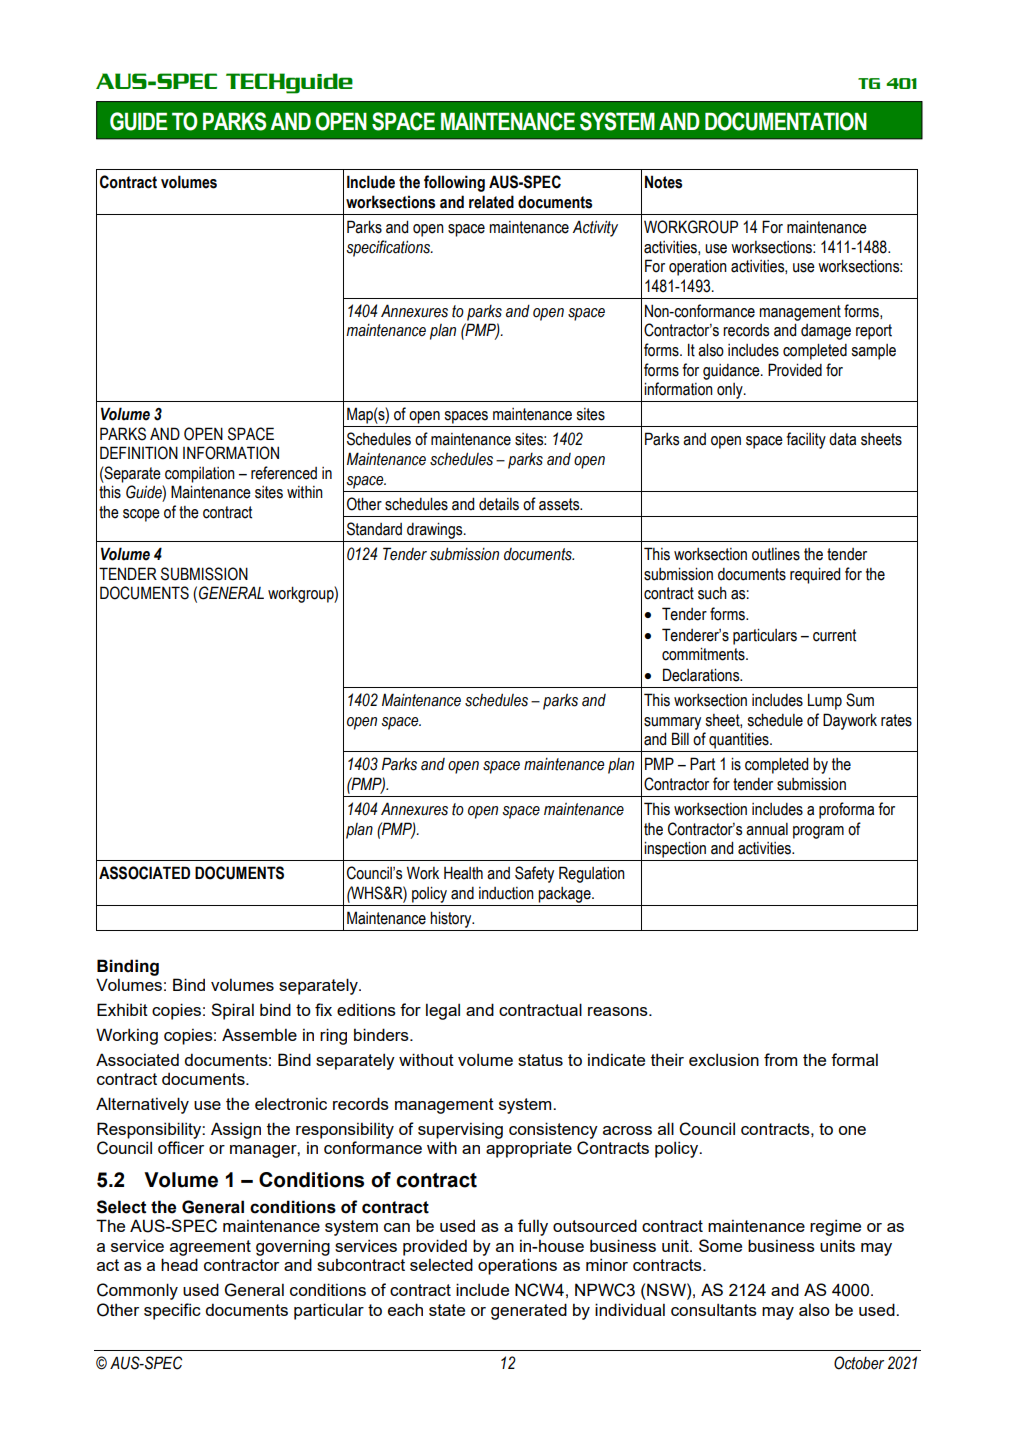 This document has height=1435, width=1015. I want to click on following, so click(454, 183).
